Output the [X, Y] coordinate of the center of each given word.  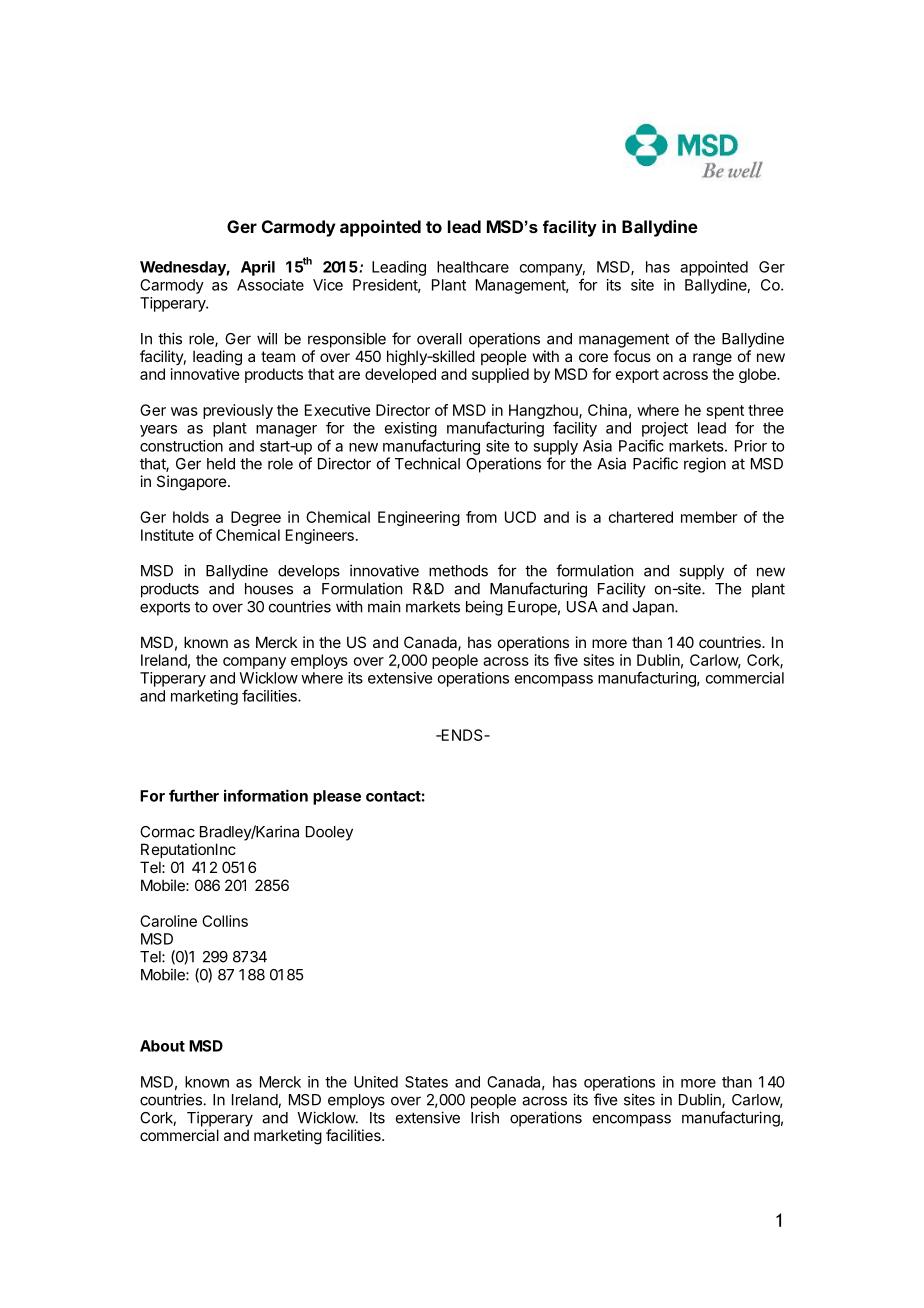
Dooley [329, 833]
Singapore [193, 483]
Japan [654, 608]
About [162, 1046]
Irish [485, 1117]
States [426, 1082]
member [709, 517]
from [481, 517]
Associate [270, 285]
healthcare [473, 267]
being [484, 608]
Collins [225, 921]
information [266, 795]
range [712, 359]
